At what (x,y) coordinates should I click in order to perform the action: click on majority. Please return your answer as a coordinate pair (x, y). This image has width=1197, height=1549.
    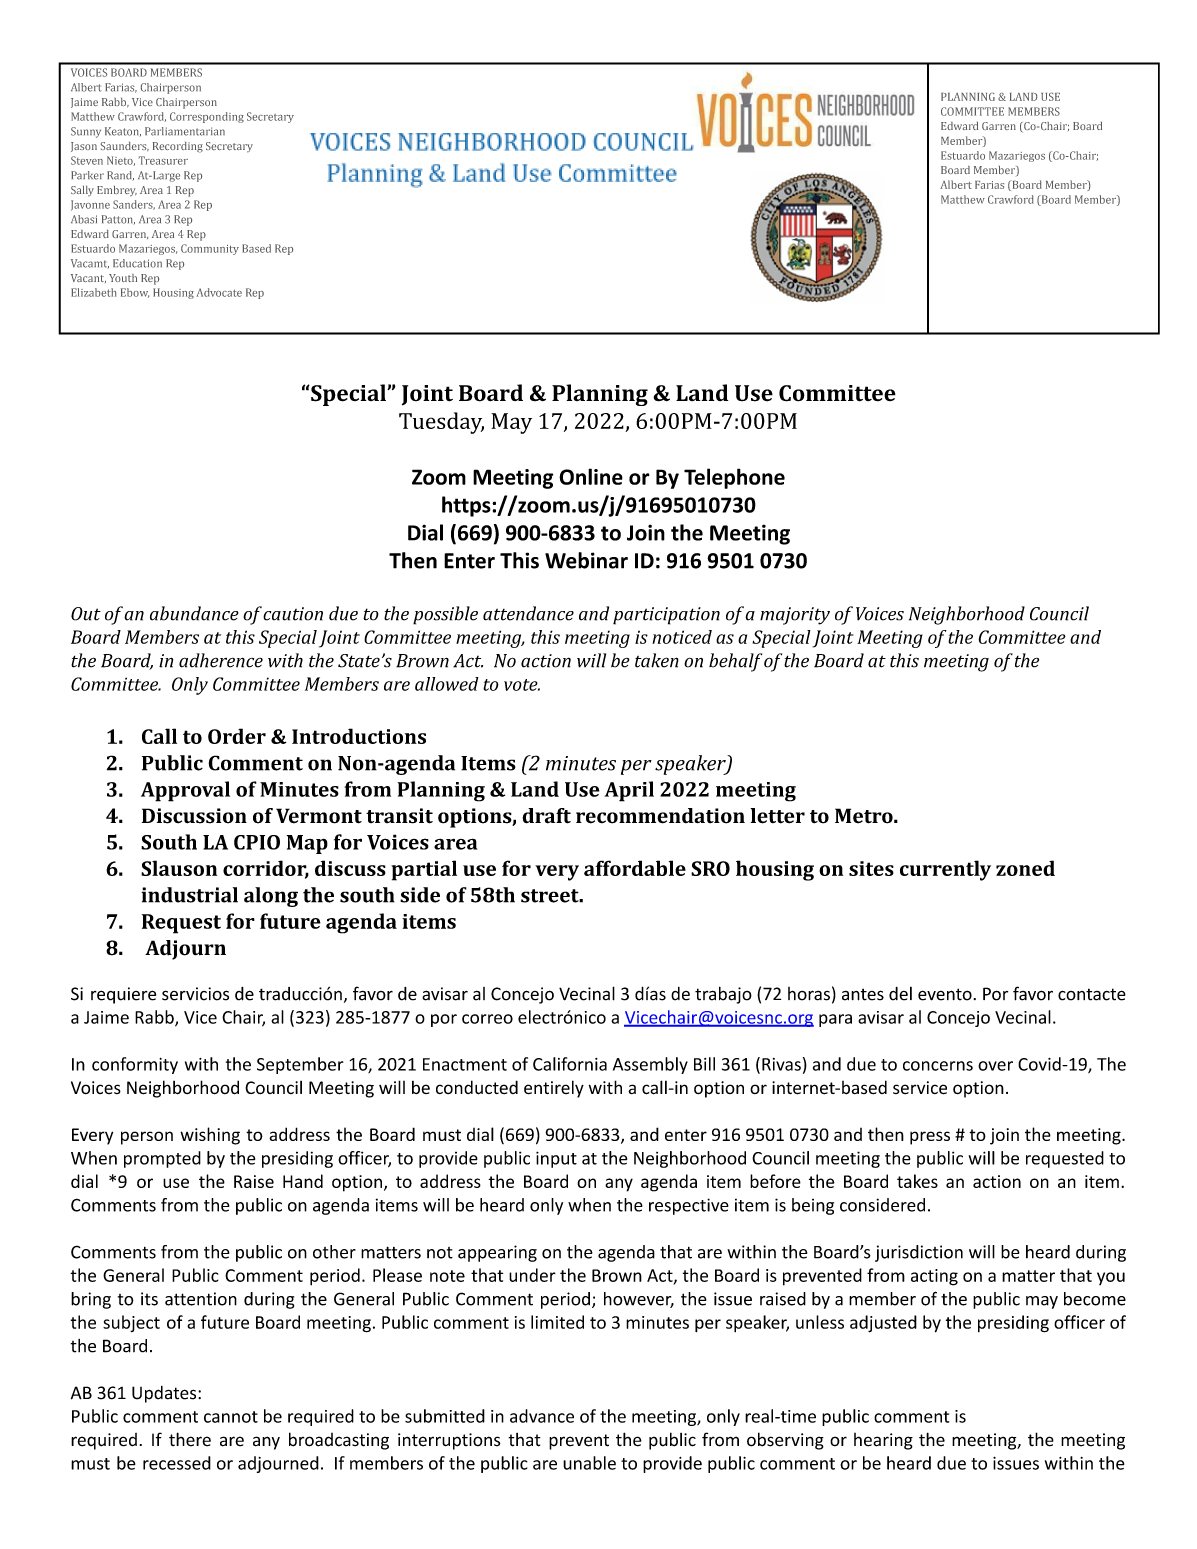
    Looking at the image, I should click on (795, 616).
